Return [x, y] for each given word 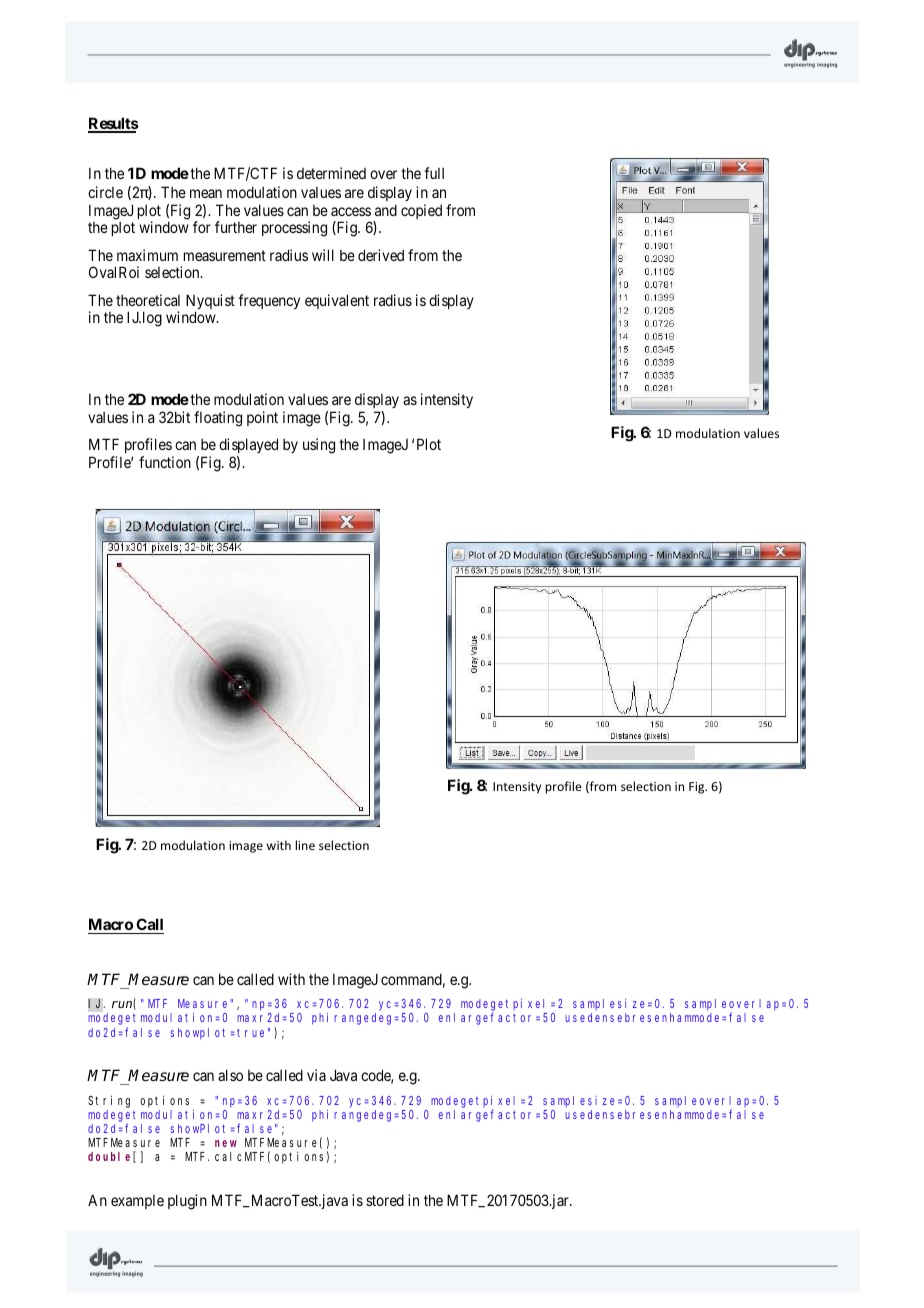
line [305, 845]
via [316, 1075]
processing [294, 229]
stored [385, 1200]
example [137, 1202]
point [262, 418]
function [165, 462]
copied [421, 211]
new [226, 1143]
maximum [147, 255]
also [230, 1075]
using [319, 446]
